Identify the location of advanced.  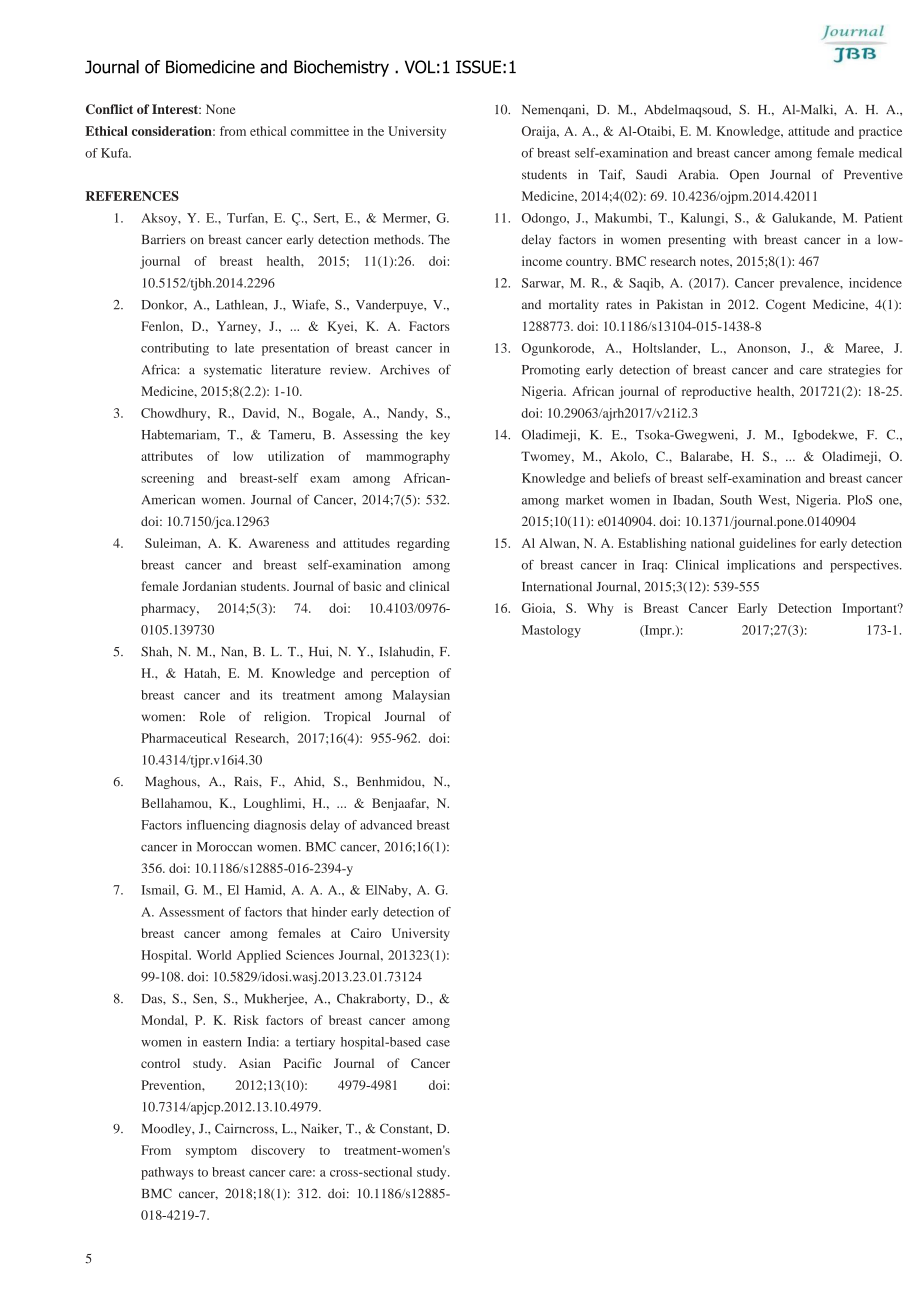
(386, 825).
